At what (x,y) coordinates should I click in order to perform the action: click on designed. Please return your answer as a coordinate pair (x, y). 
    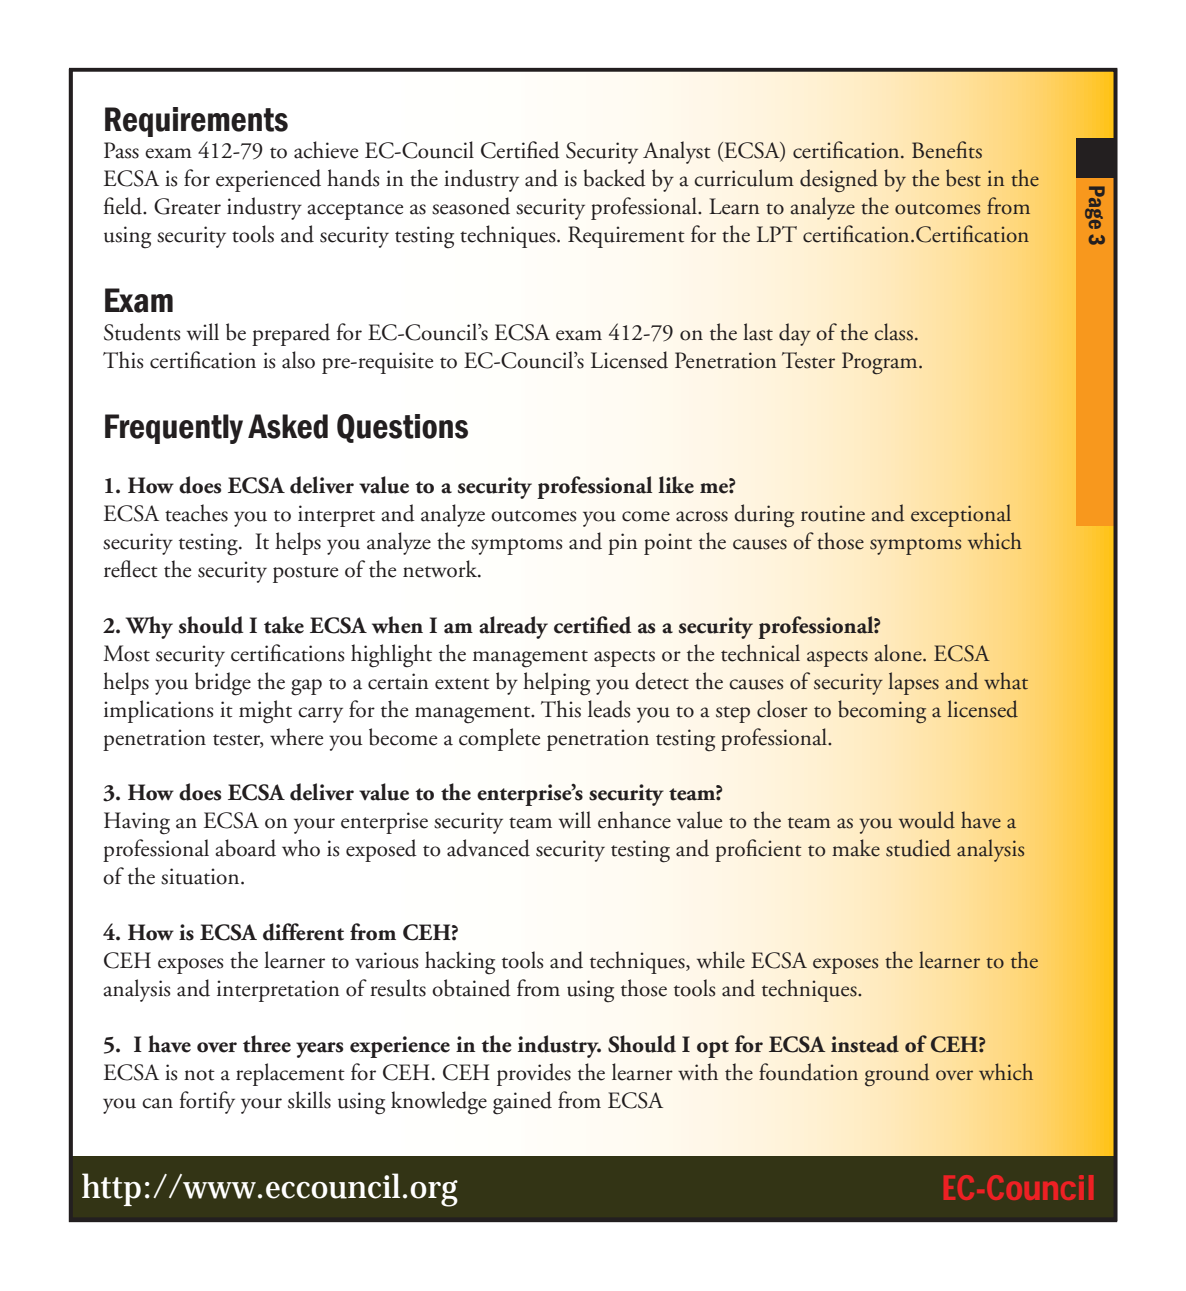
    Looking at the image, I should click on (839, 181).
